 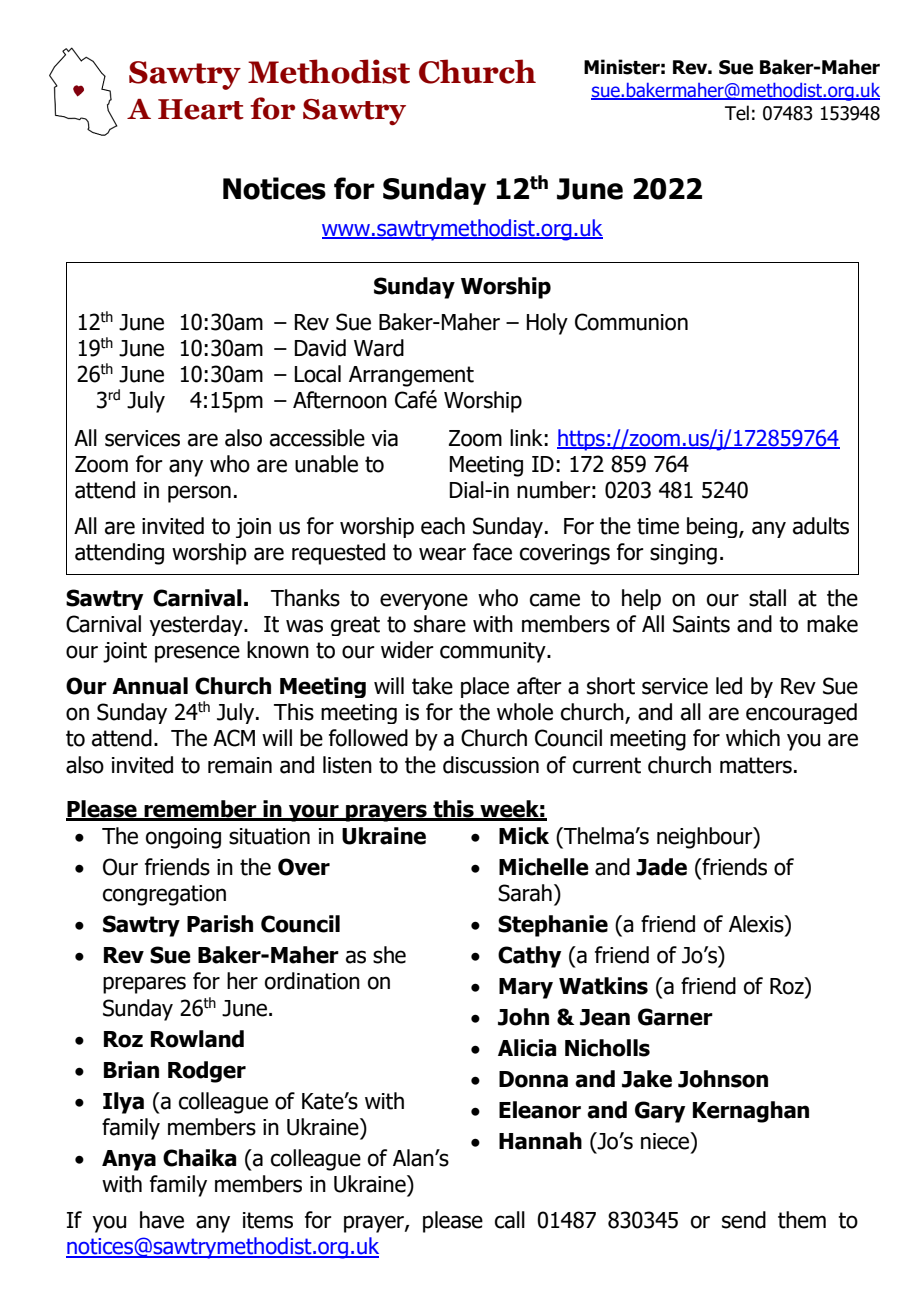 I want to click on have, so click(x=162, y=1220).
